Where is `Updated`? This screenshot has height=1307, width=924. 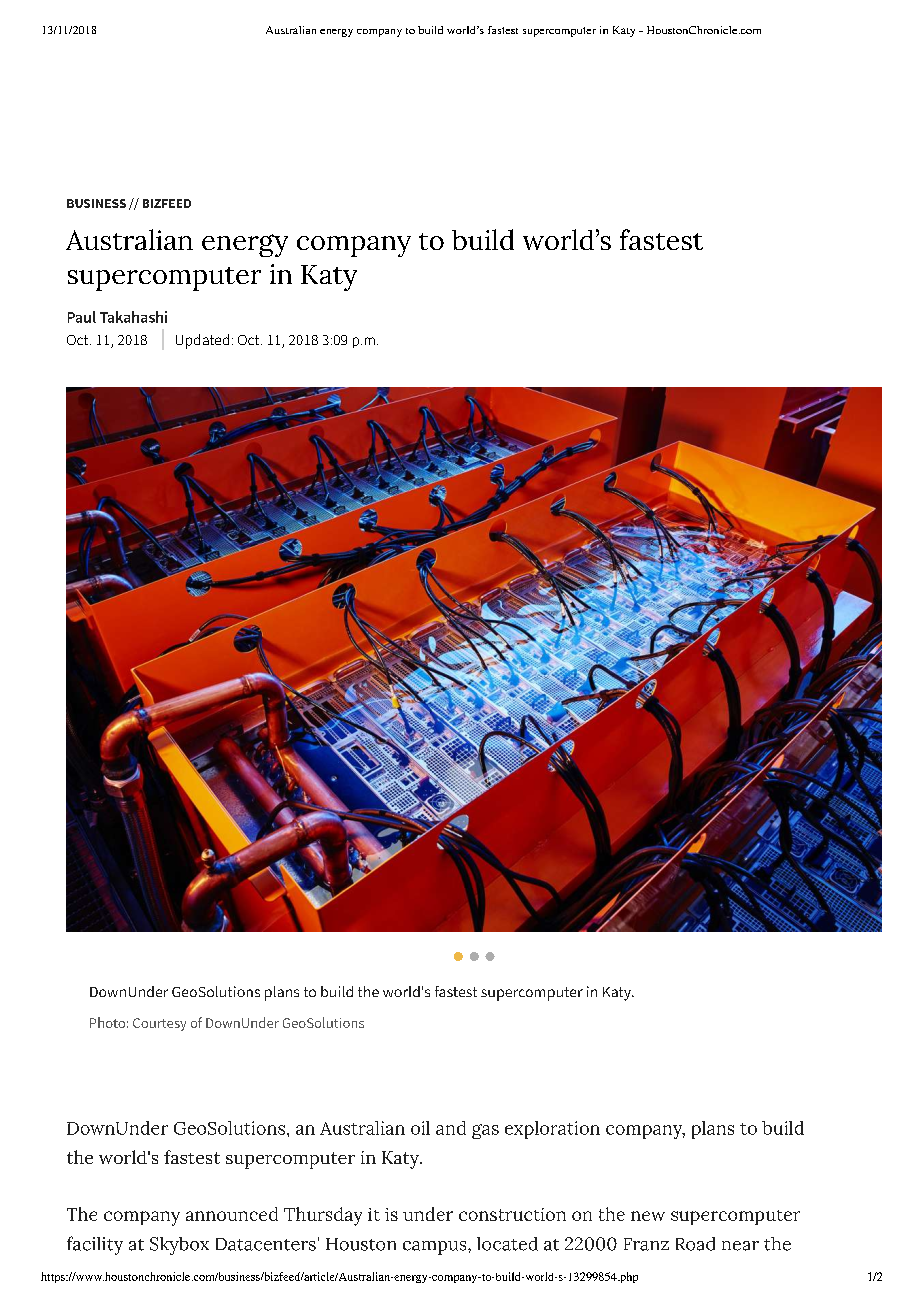
Updated is located at coordinates (202, 341).
